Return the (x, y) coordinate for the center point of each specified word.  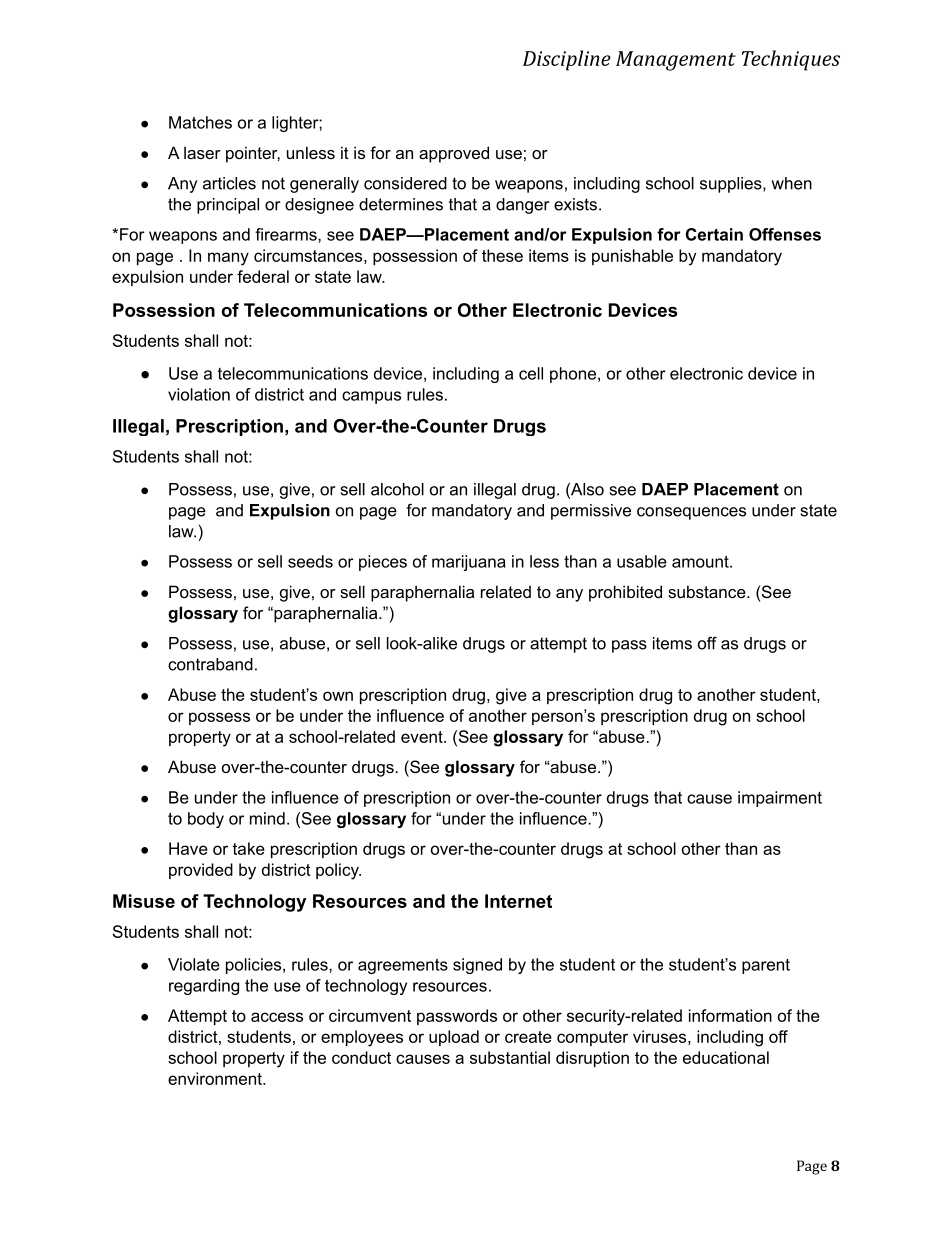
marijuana (469, 563)
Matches (200, 122)
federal (263, 276)
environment (216, 1078)
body (206, 820)
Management (676, 61)
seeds (310, 561)
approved (454, 154)
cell (531, 373)
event (423, 737)
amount (701, 561)
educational (726, 1057)
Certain (714, 234)
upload (454, 1038)
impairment (780, 799)
